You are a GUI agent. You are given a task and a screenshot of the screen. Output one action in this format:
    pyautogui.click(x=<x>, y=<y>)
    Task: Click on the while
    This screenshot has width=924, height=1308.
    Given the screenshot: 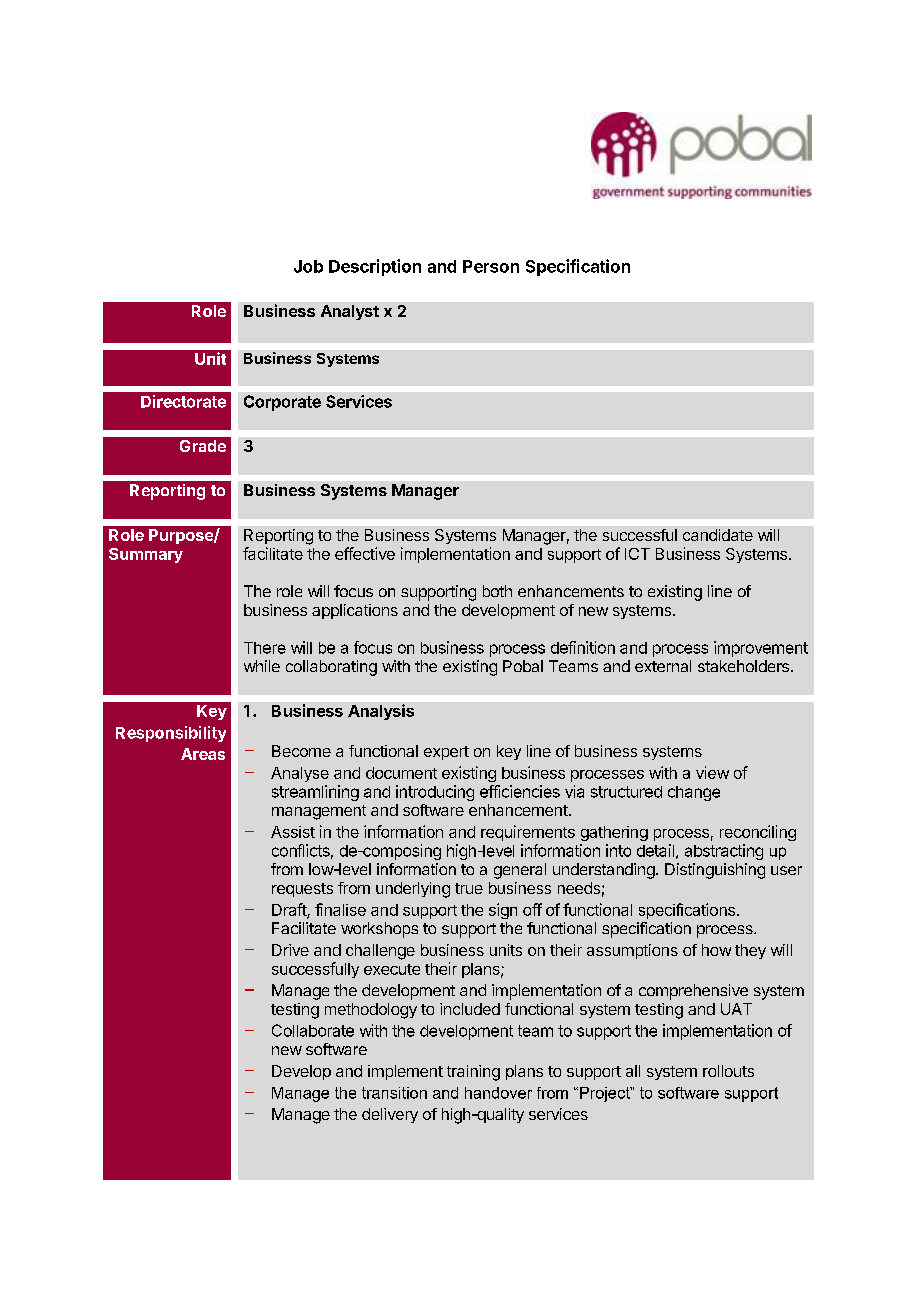 What is the action you would take?
    pyautogui.click(x=262, y=666)
